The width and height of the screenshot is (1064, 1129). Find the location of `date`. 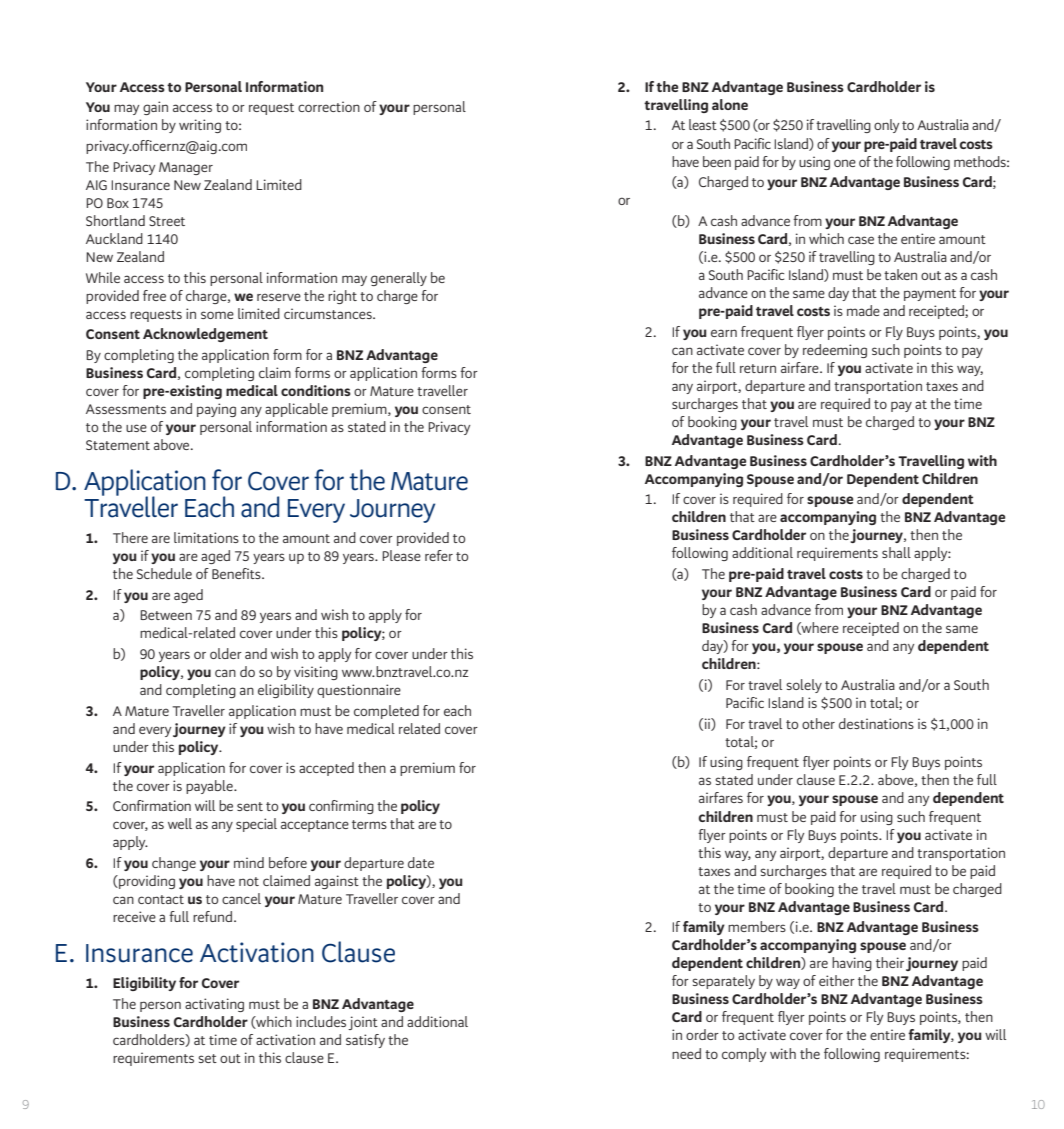

date is located at coordinates (421, 862).
